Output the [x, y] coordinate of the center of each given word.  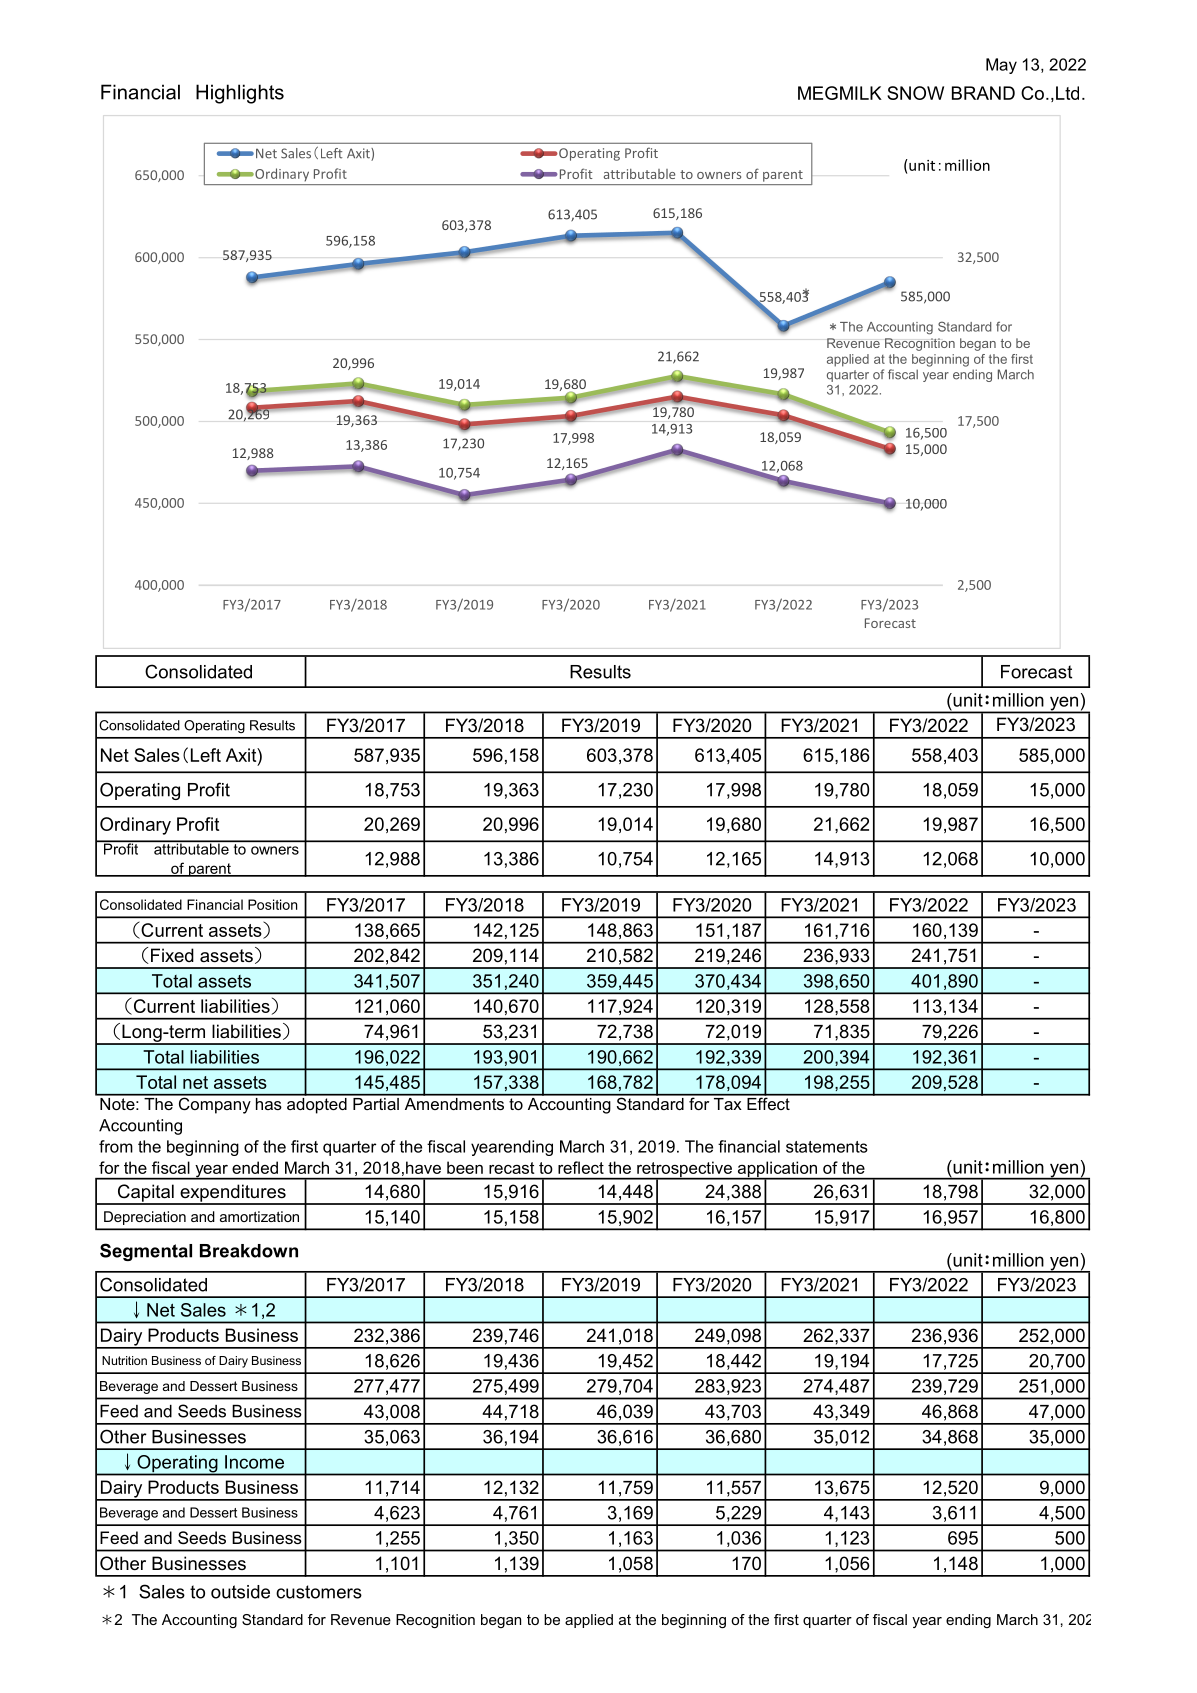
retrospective [684, 1170]
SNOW [915, 93]
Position [272, 904]
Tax [727, 1102]
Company [214, 1104]
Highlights [240, 94]
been [465, 1167]
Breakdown [249, 1251]
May [1001, 66]
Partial [376, 1102]
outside [240, 1592]
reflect [581, 1167]
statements [827, 1147]
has [268, 1102]
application [777, 1170]
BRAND [983, 93]
